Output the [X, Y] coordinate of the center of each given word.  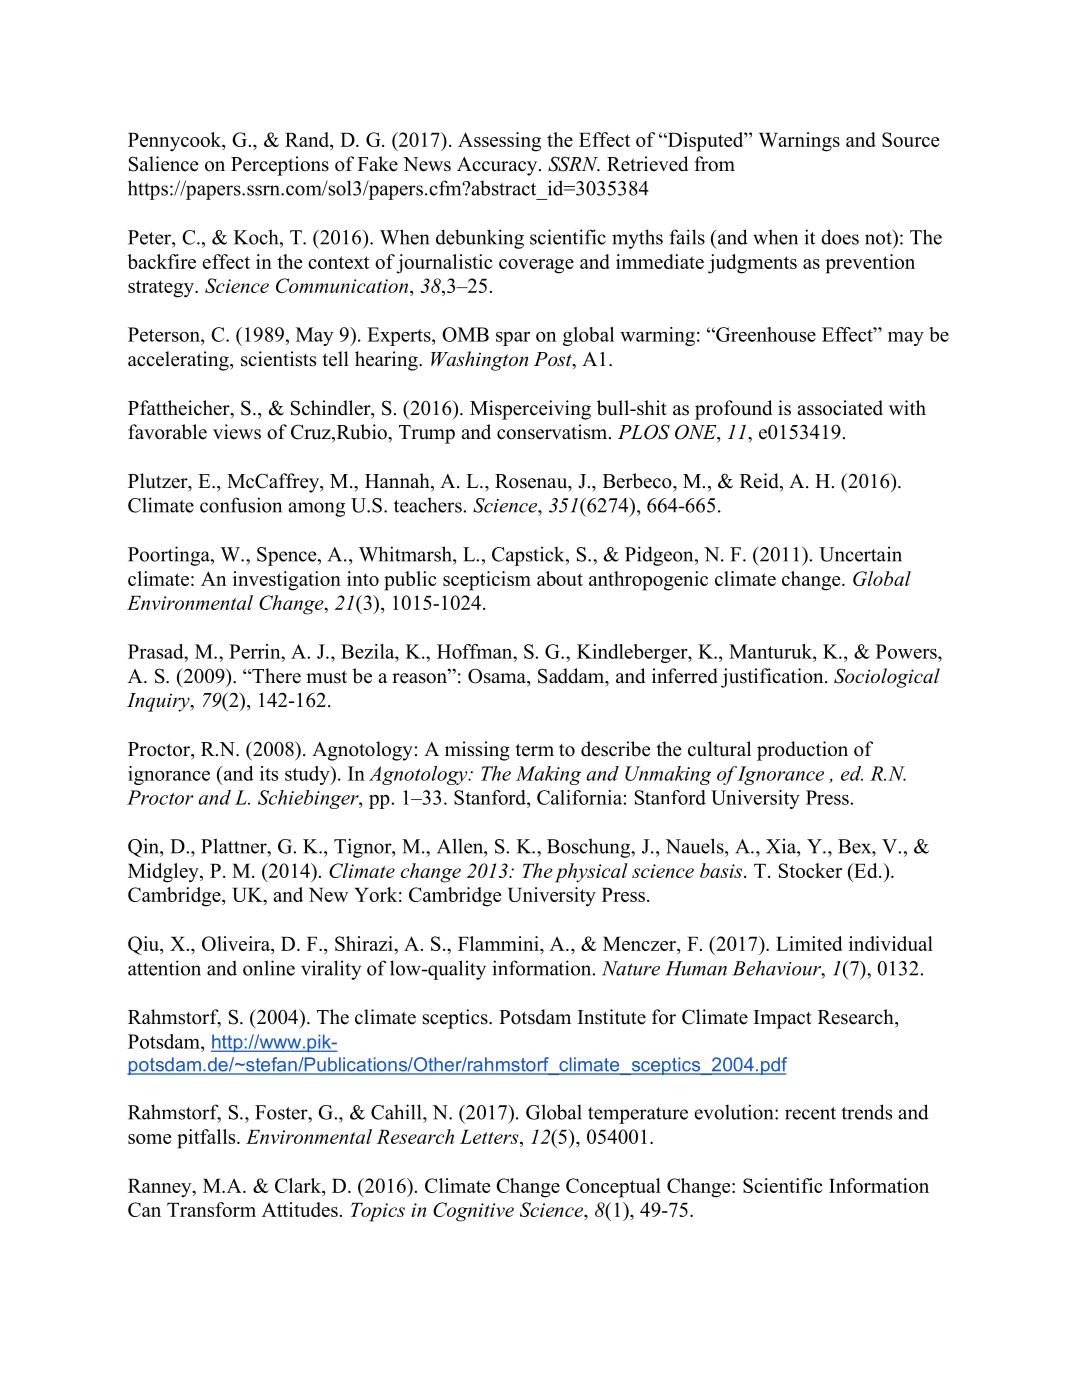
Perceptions [280, 166]
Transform [211, 1209]
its [269, 773]
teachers [429, 505]
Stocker [810, 870]
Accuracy [498, 166]
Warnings [799, 142]
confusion [241, 505]
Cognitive [473, 1212]
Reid [760, 482]
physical [591, 873]
